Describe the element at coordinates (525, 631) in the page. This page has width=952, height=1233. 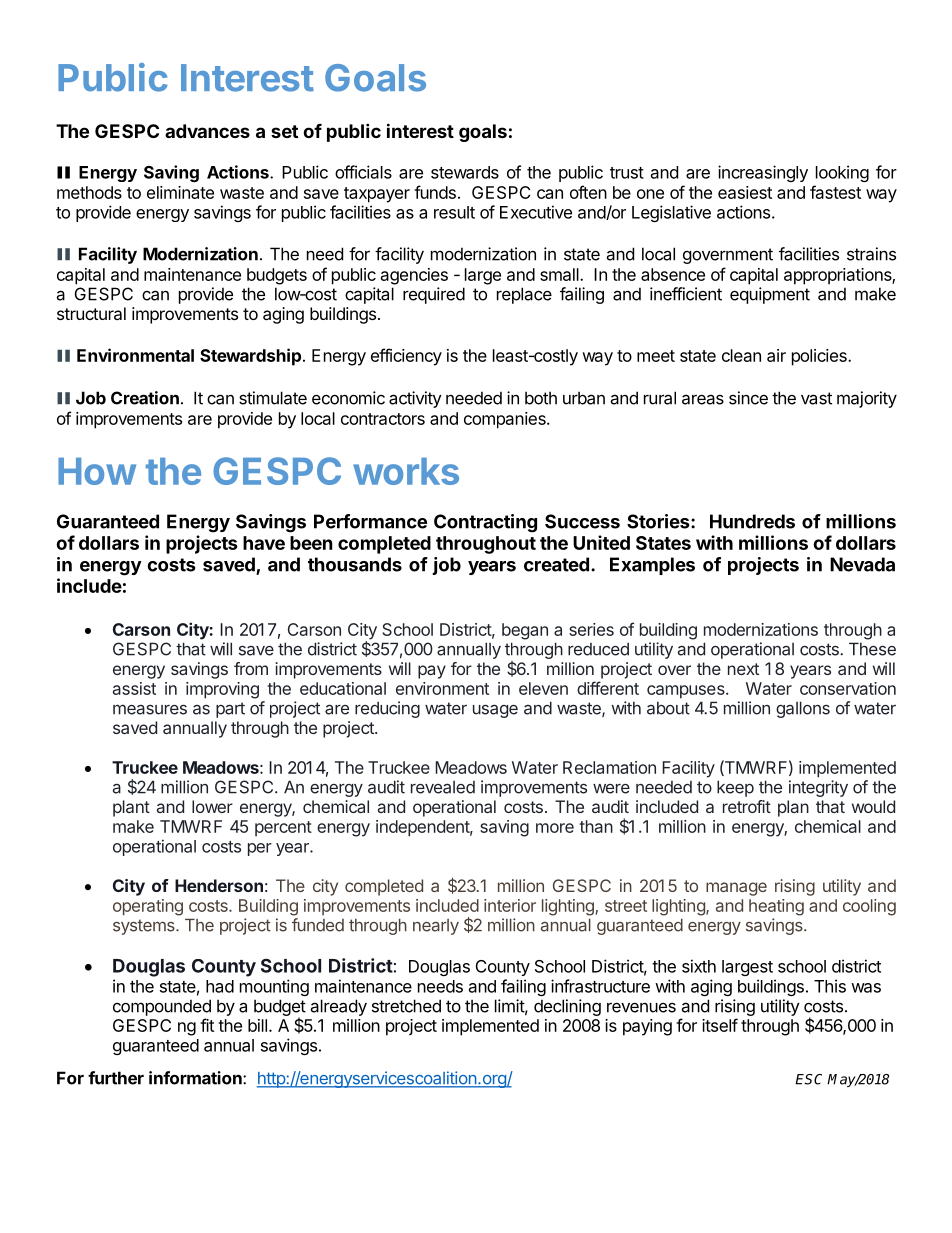
I see `began` at that location.
